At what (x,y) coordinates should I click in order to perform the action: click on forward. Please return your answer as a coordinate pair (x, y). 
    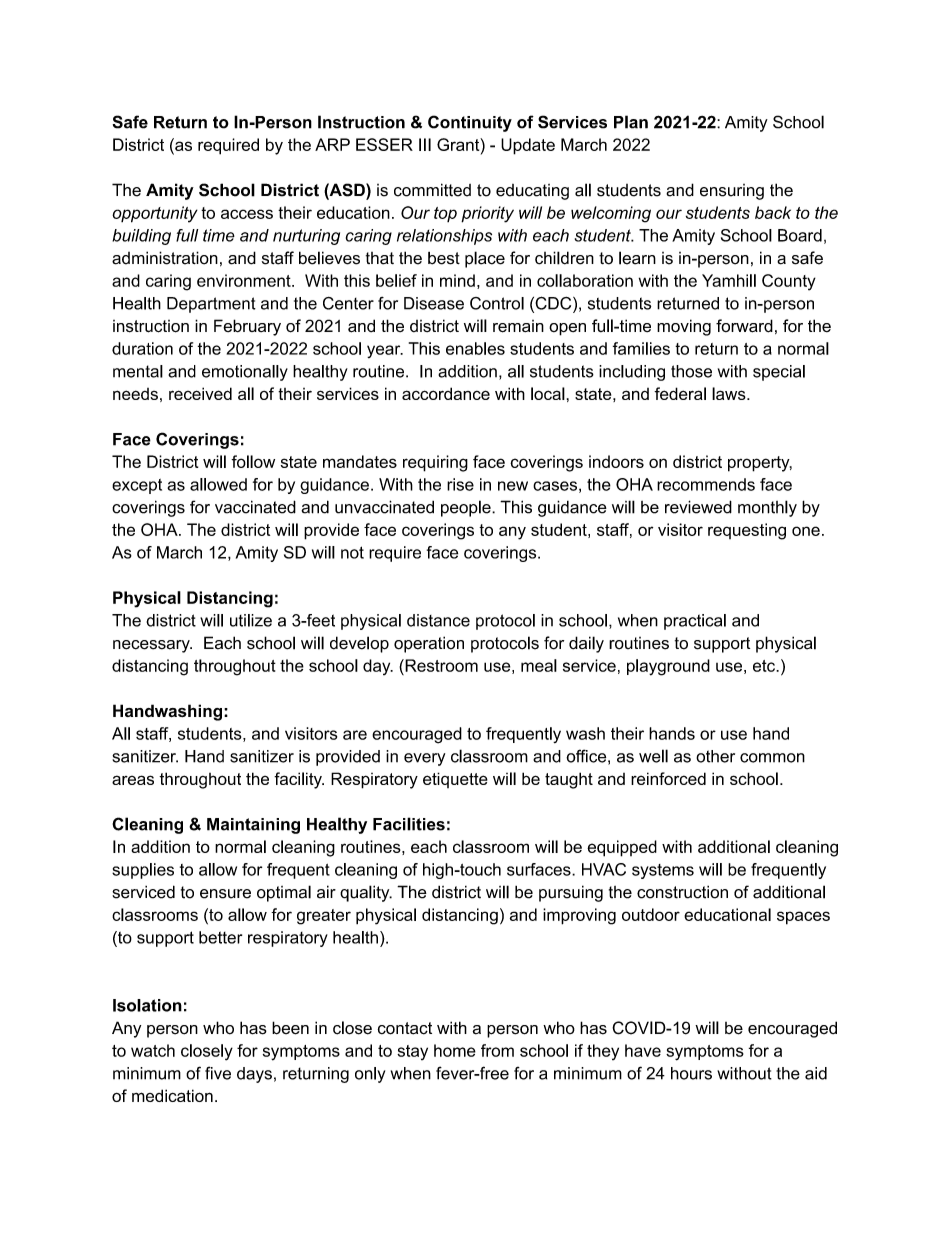
    Looking at the image, I should click on (744, 326).
